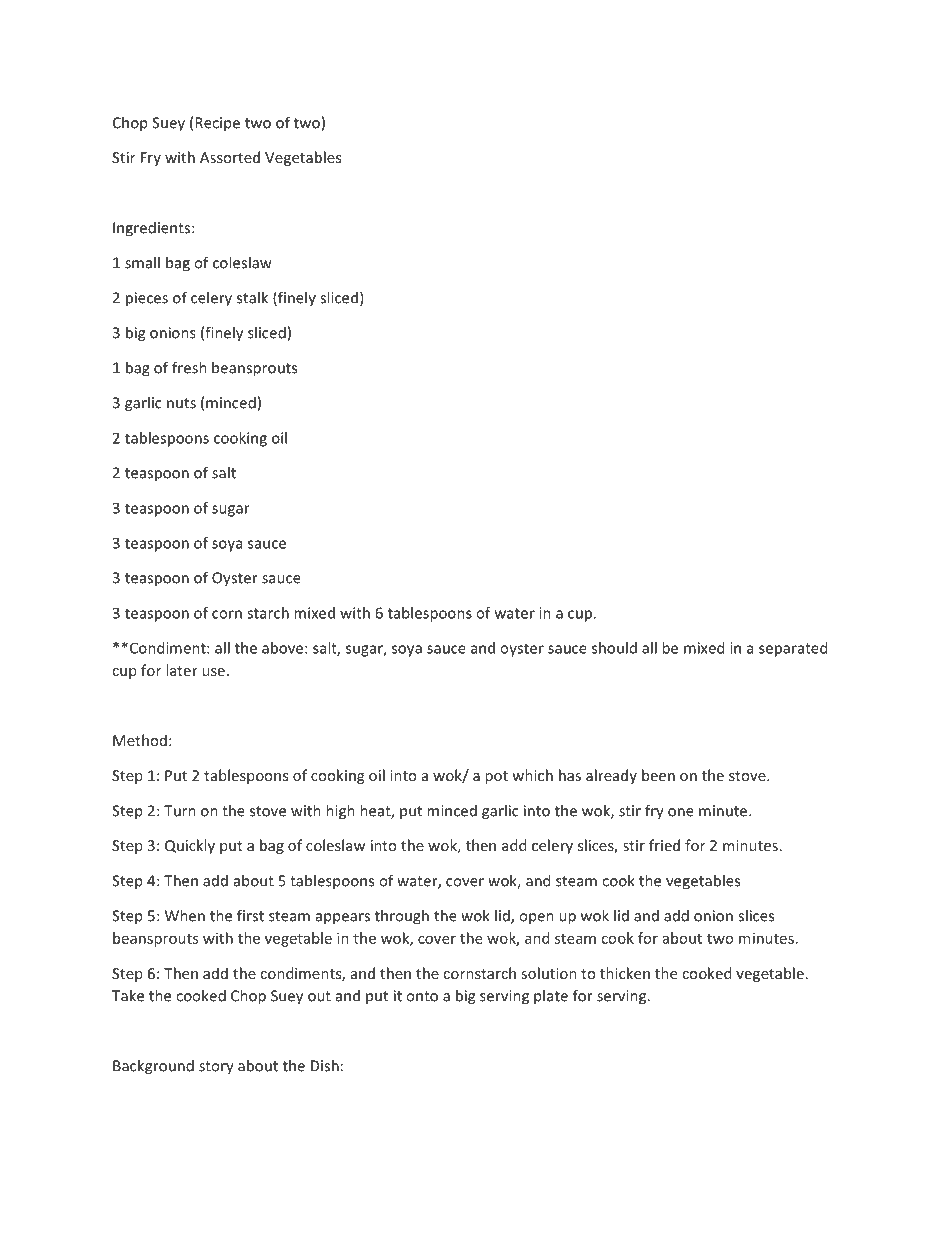 The image size is (952, 1233). I want to click on one, so click(681, 812).
